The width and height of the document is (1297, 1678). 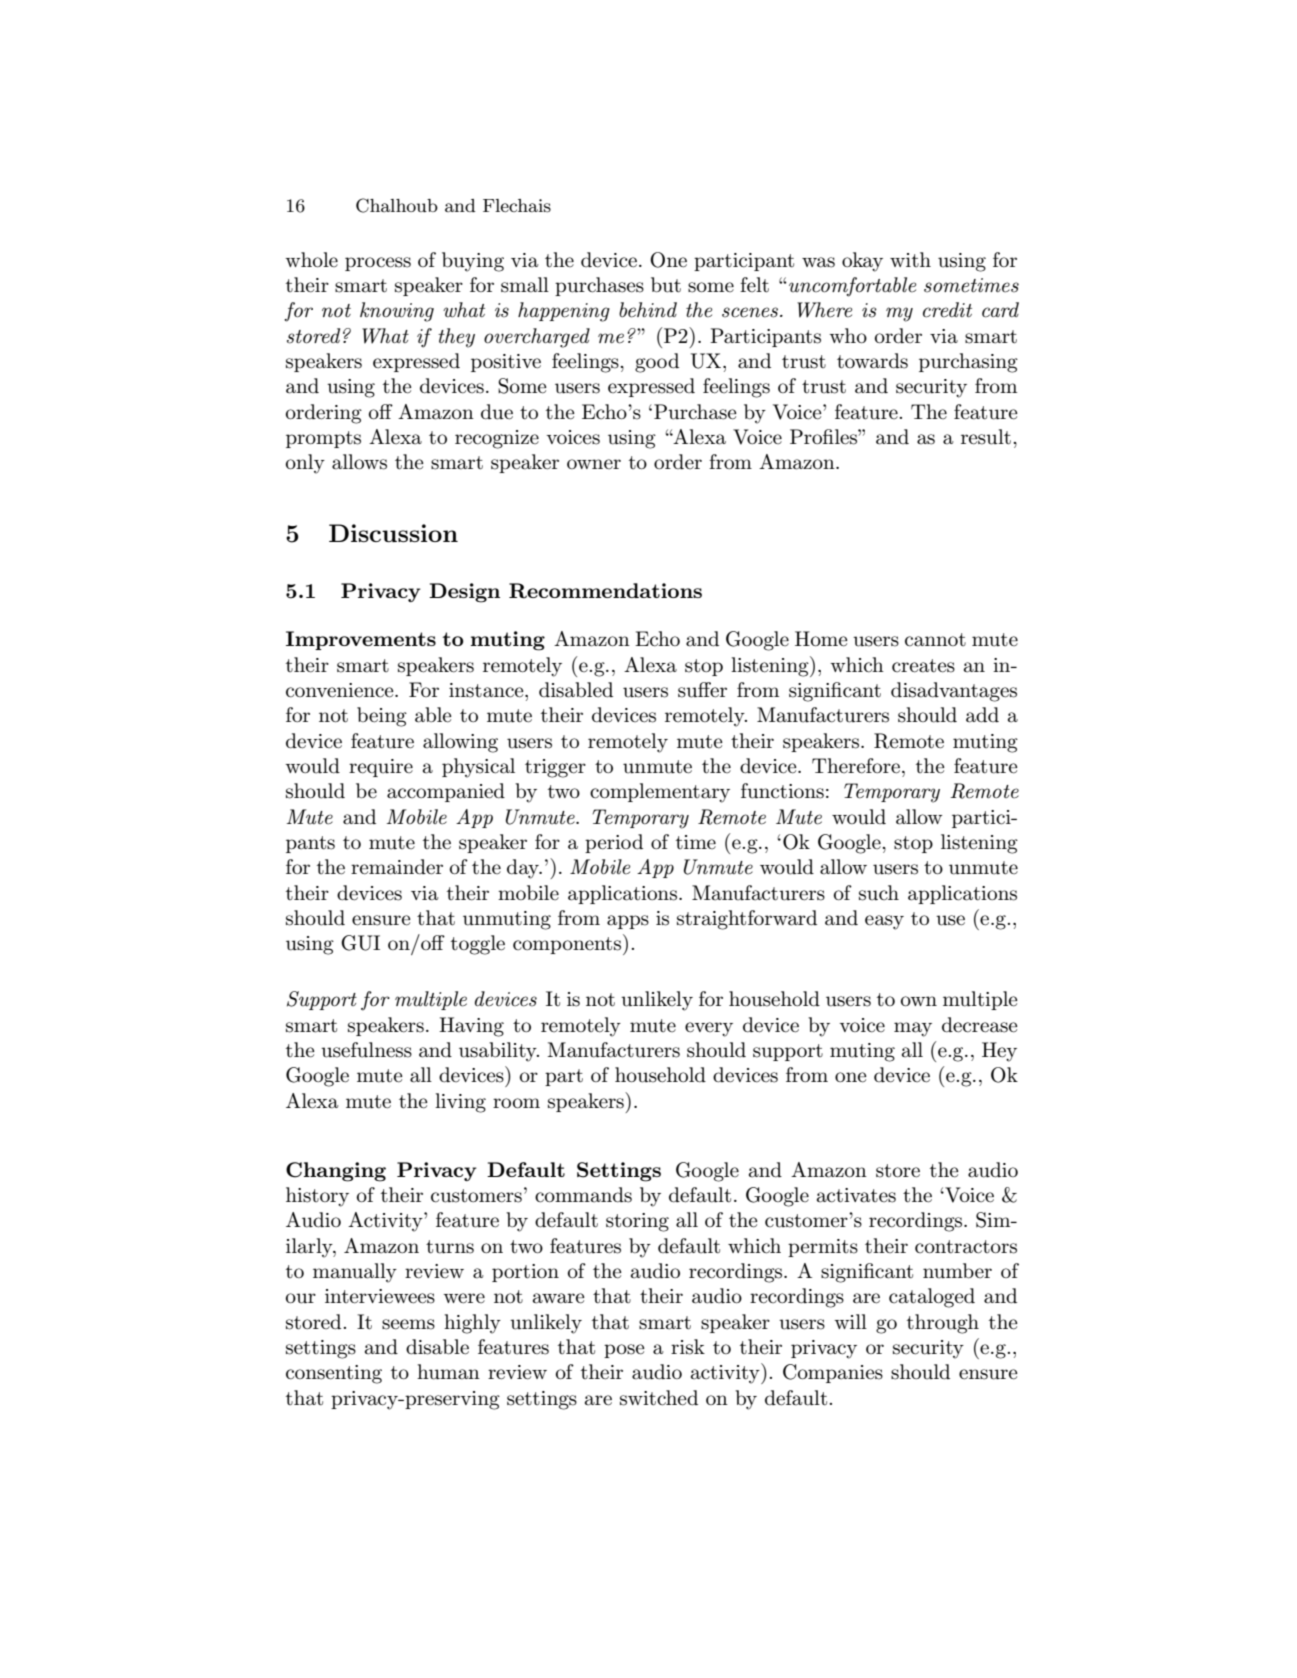 I want to click on consenting, so click(x=334, y=1374).
